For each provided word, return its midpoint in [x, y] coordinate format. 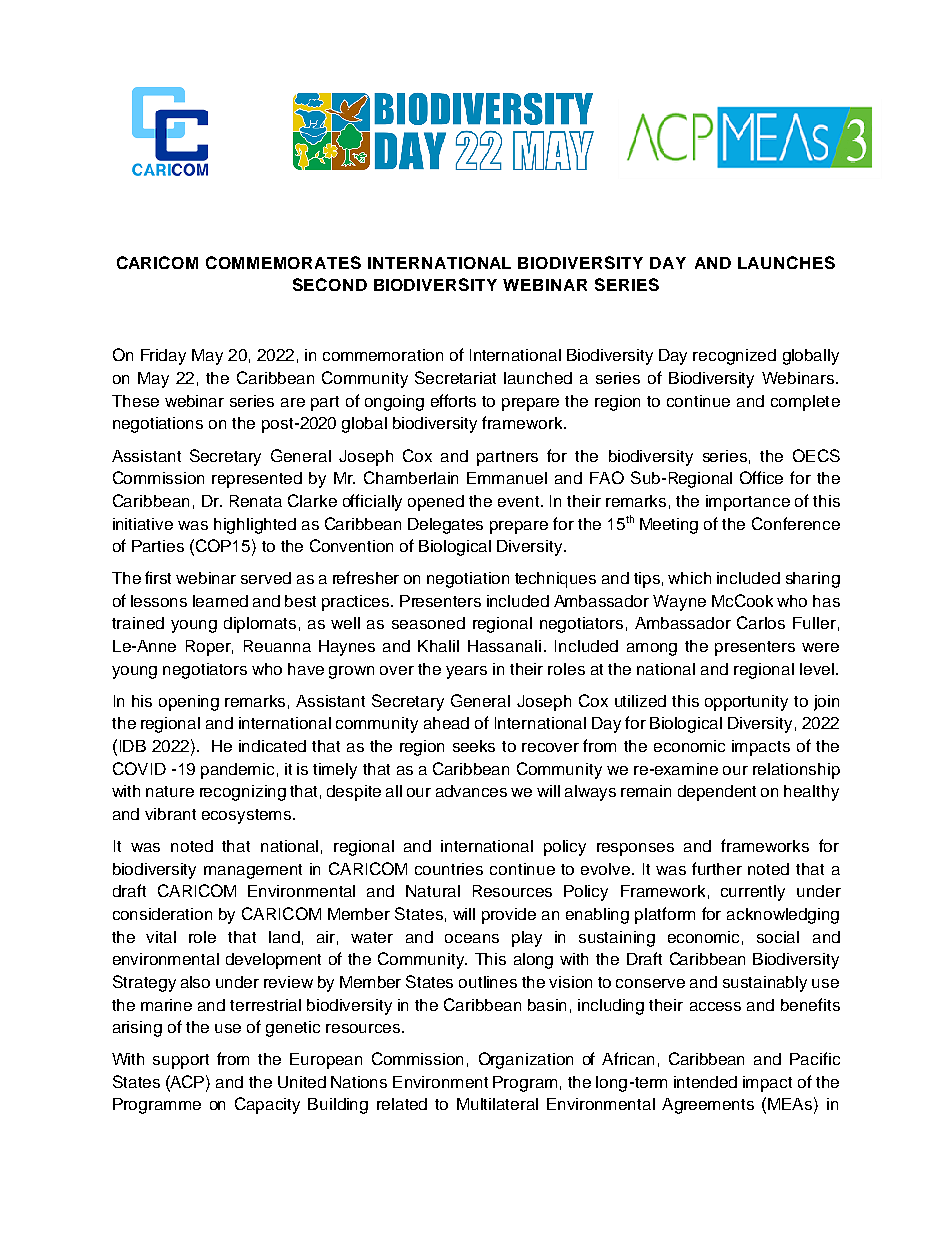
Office [761, 477]
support [181, 1061]
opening [189, 703]
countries [449, 869]
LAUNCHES [786, 262]
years [466, 672]
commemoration [383, 355]
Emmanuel [507, 478]
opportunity [746, 703]
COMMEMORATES [283, 262]
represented [257, 480]
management [253, 871]
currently [753, 893]
